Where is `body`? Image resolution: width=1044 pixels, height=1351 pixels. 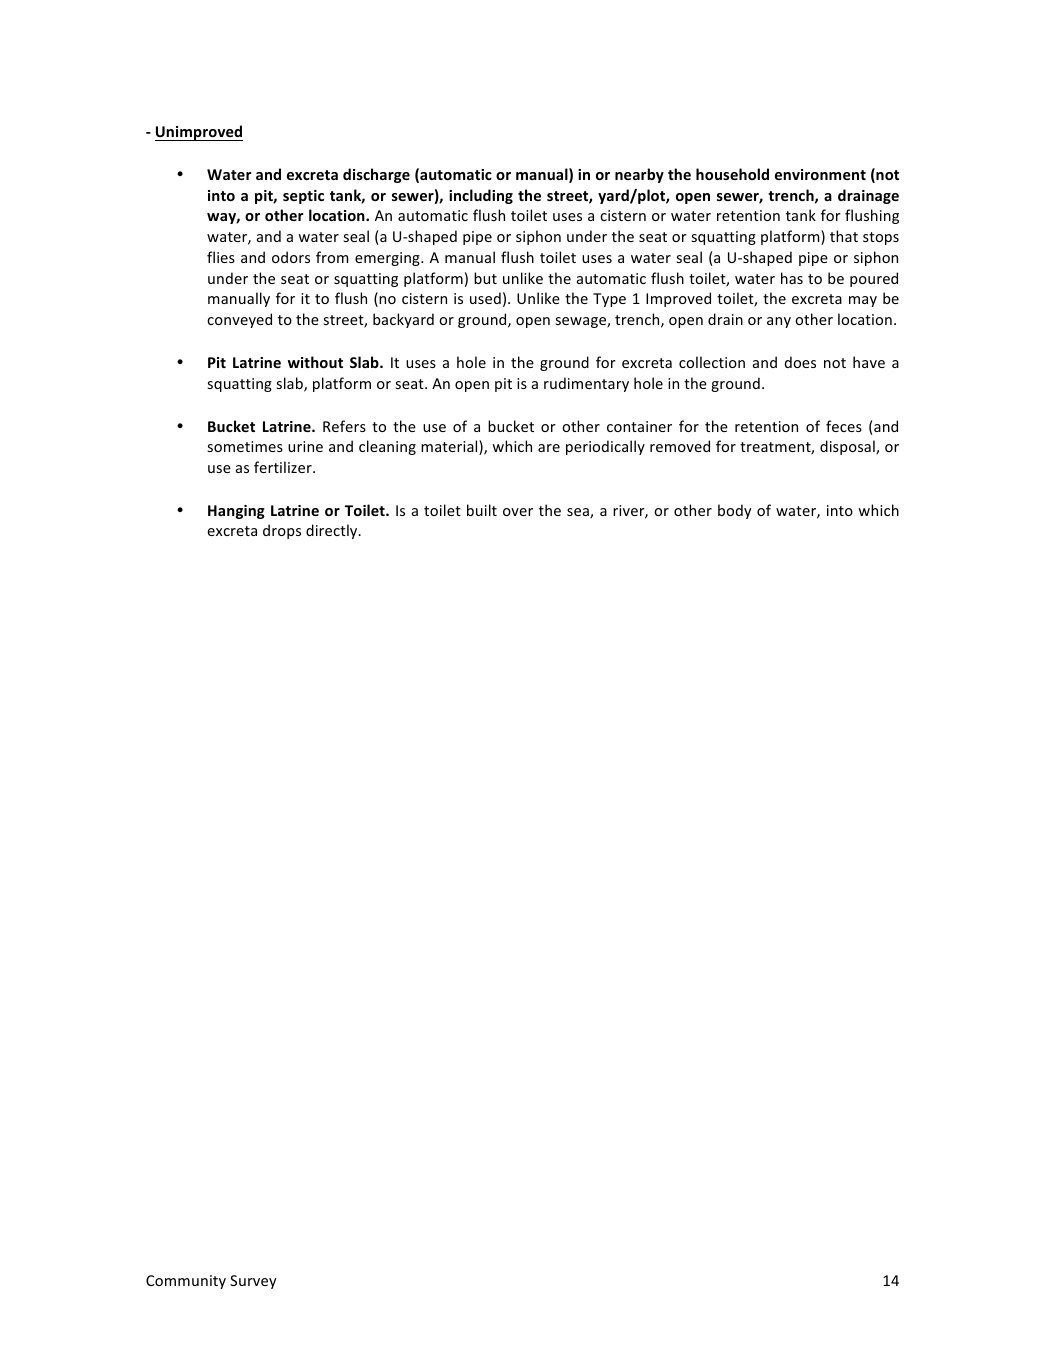
body is located at coordinates (735, 511).
